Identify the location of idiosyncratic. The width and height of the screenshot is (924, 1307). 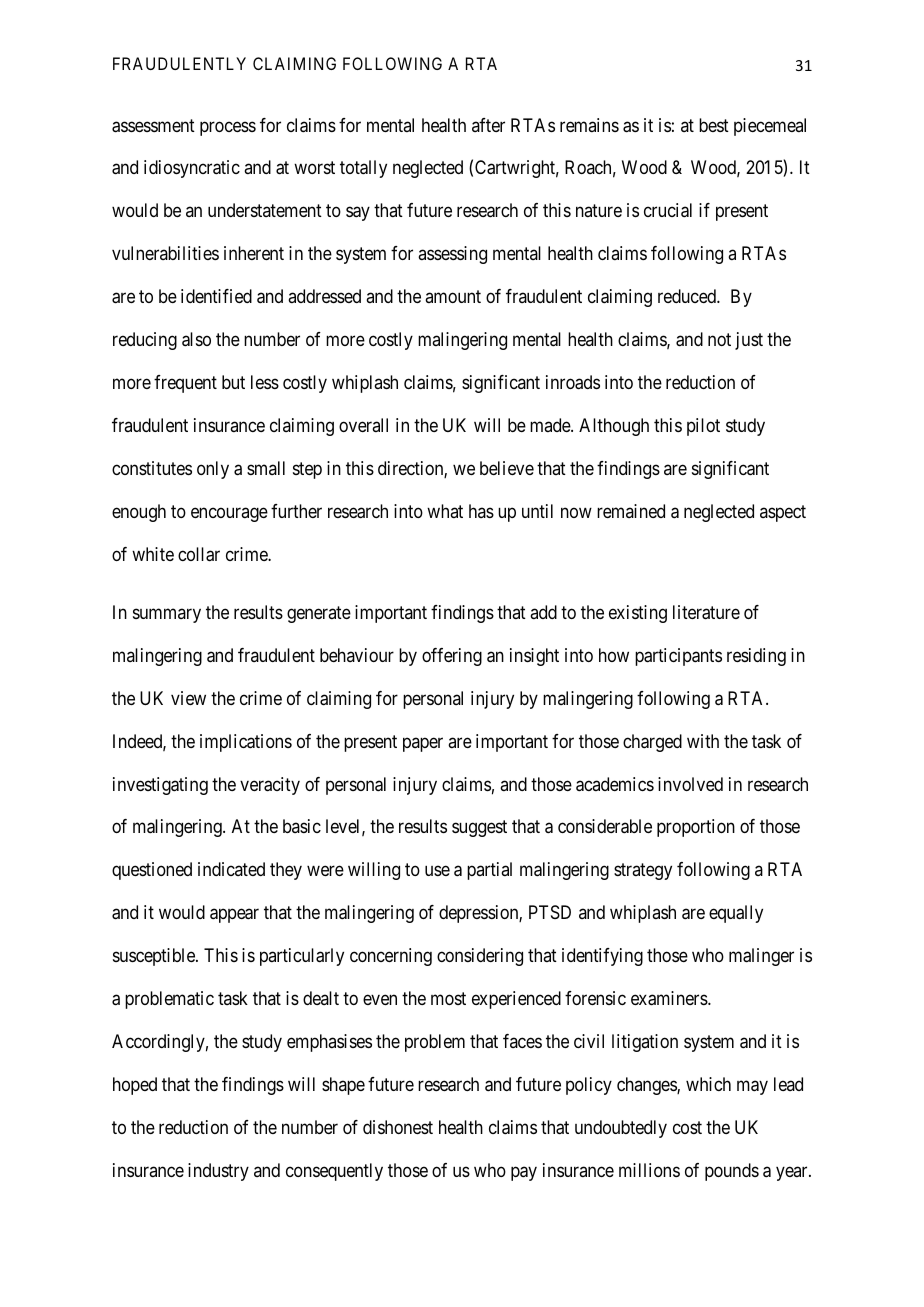
(192, 169).
